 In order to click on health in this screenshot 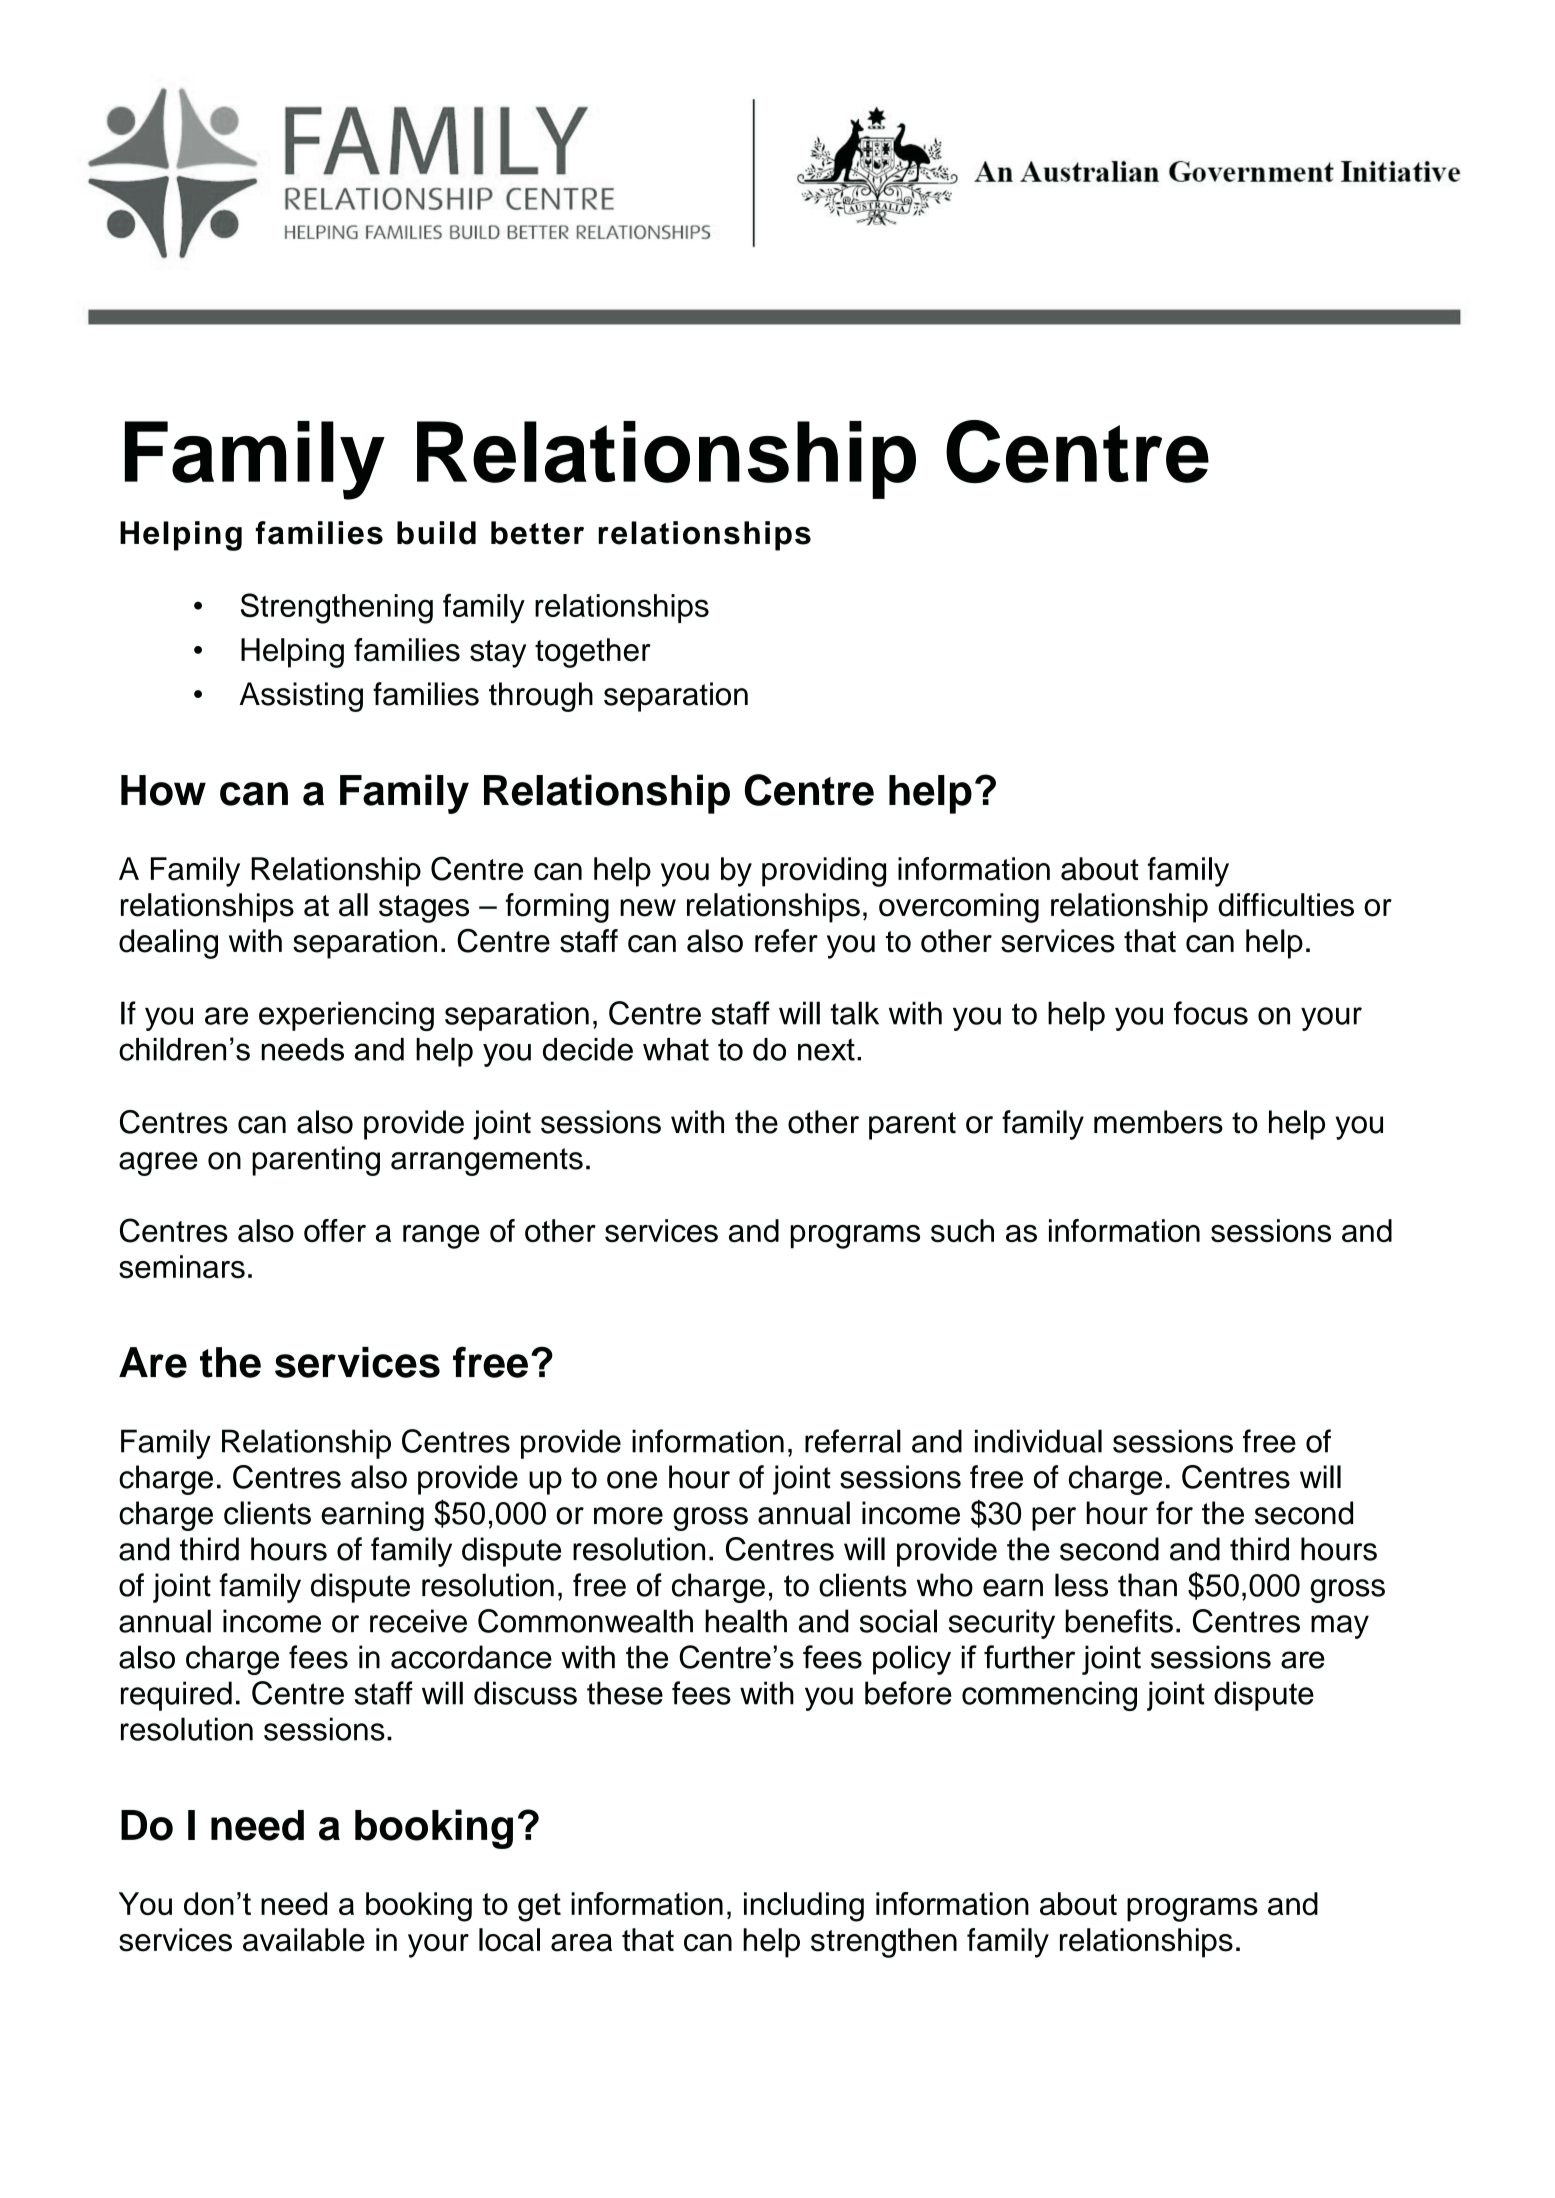, I will do `click(746, 1621)`.
